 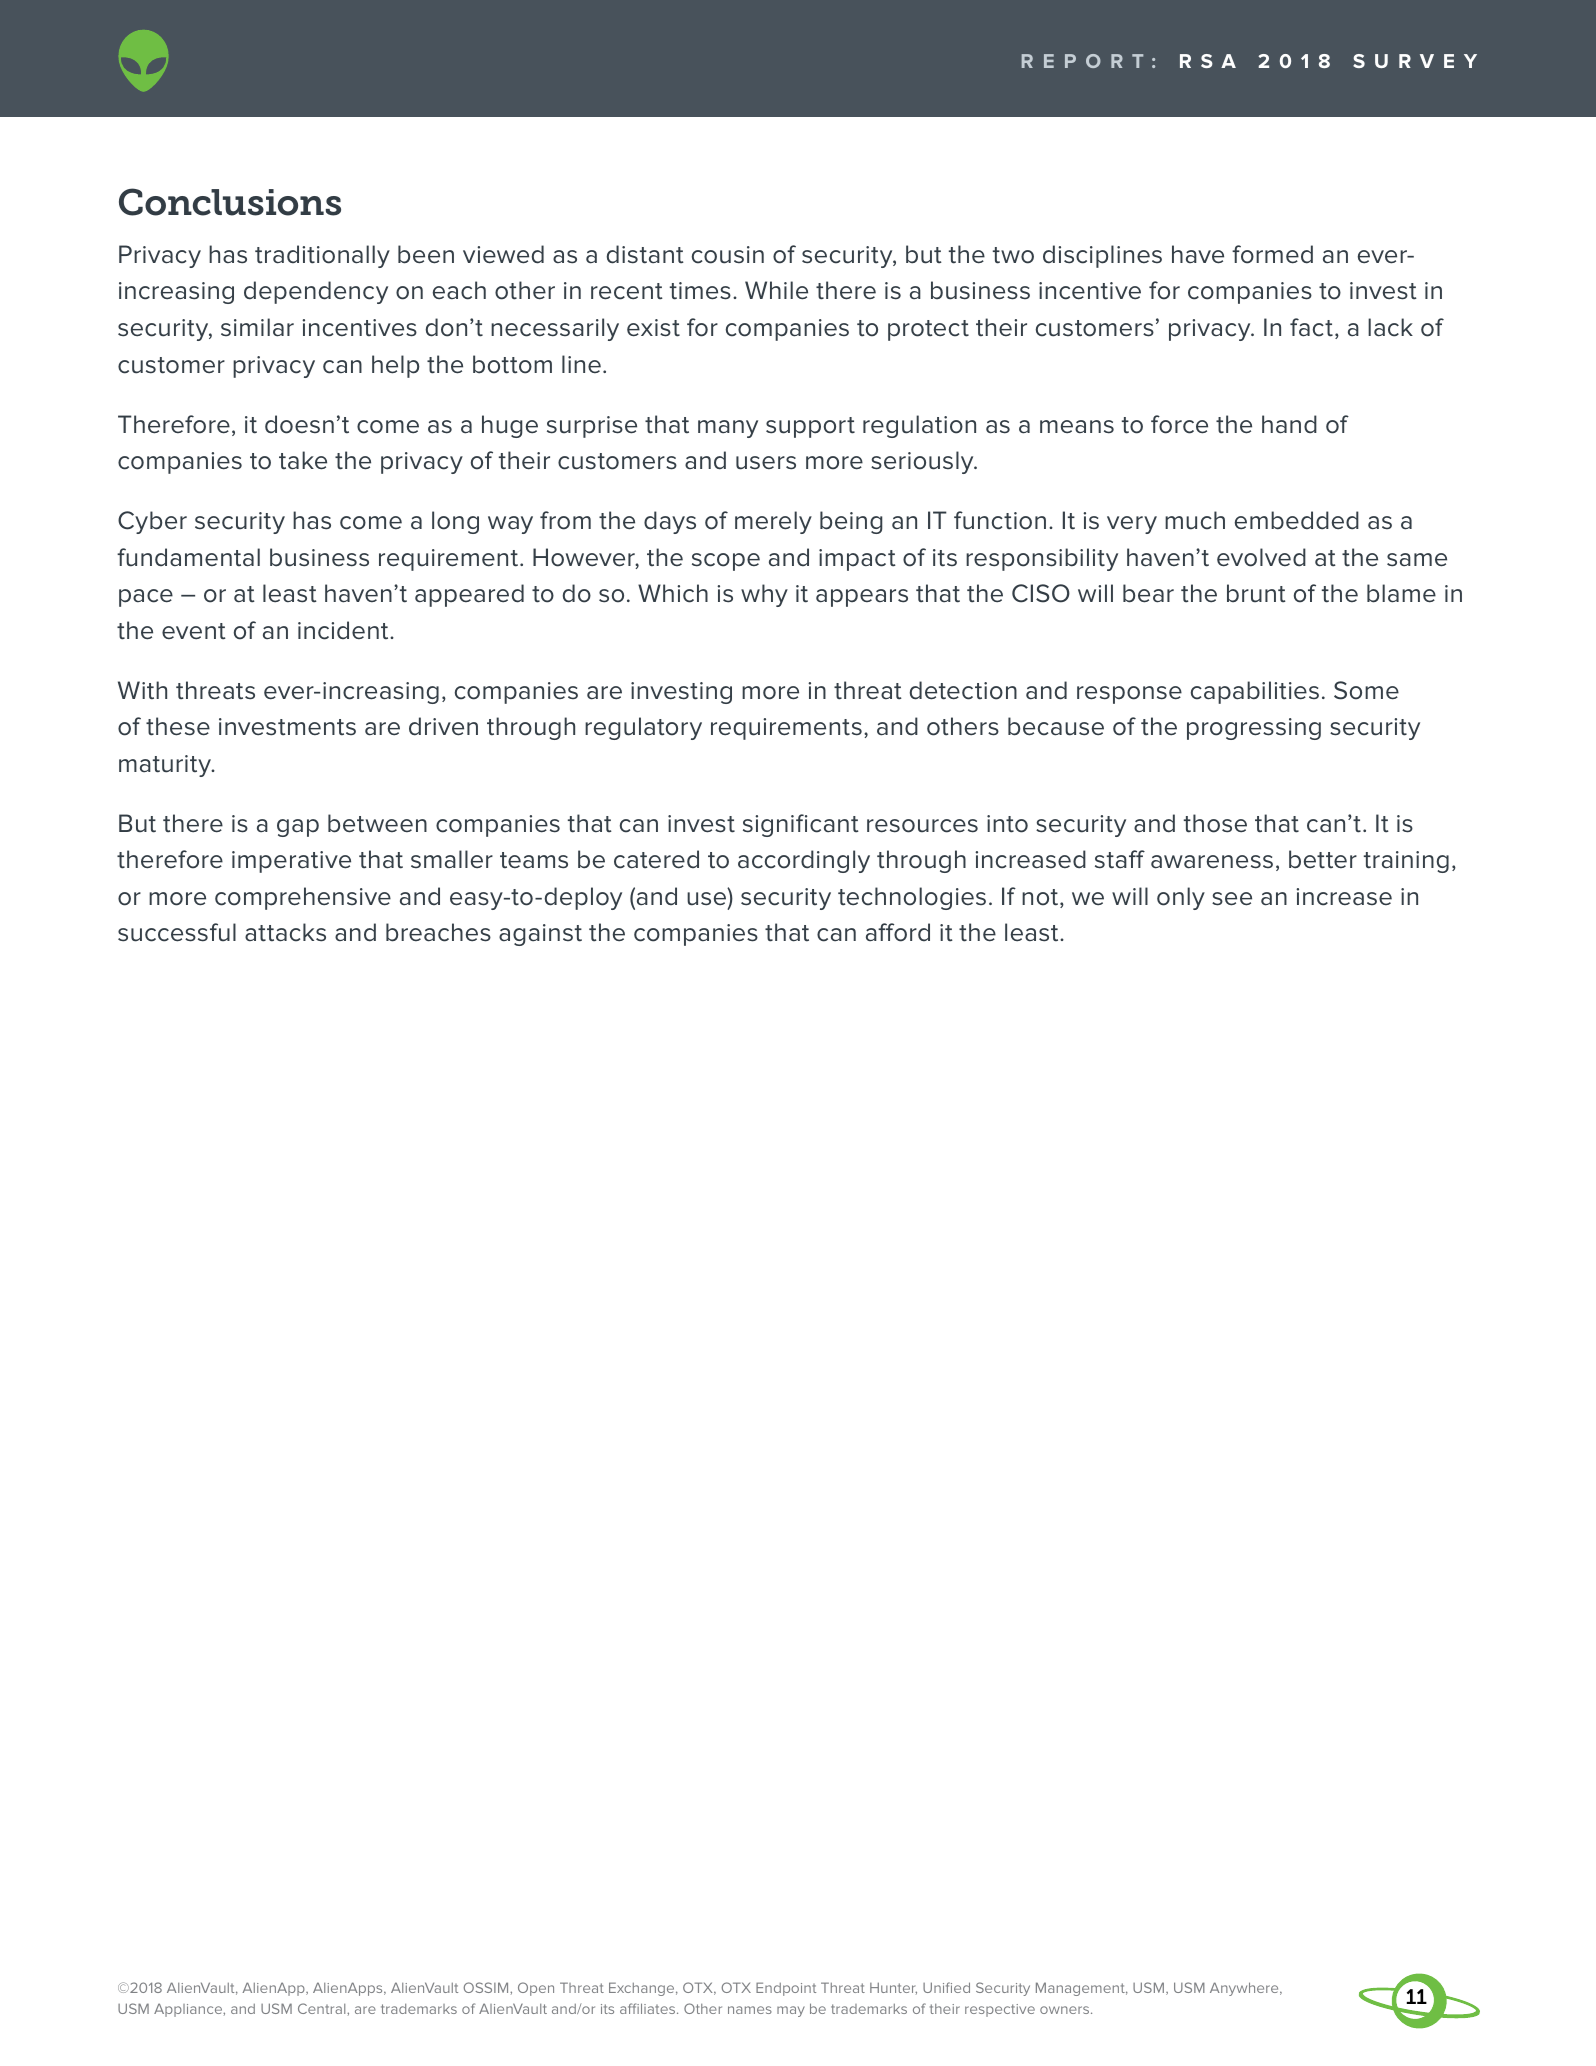 What do you see at coordinates (285, 932) in the screenshot?
I see `attacks` at bounding box center [285, 932].
